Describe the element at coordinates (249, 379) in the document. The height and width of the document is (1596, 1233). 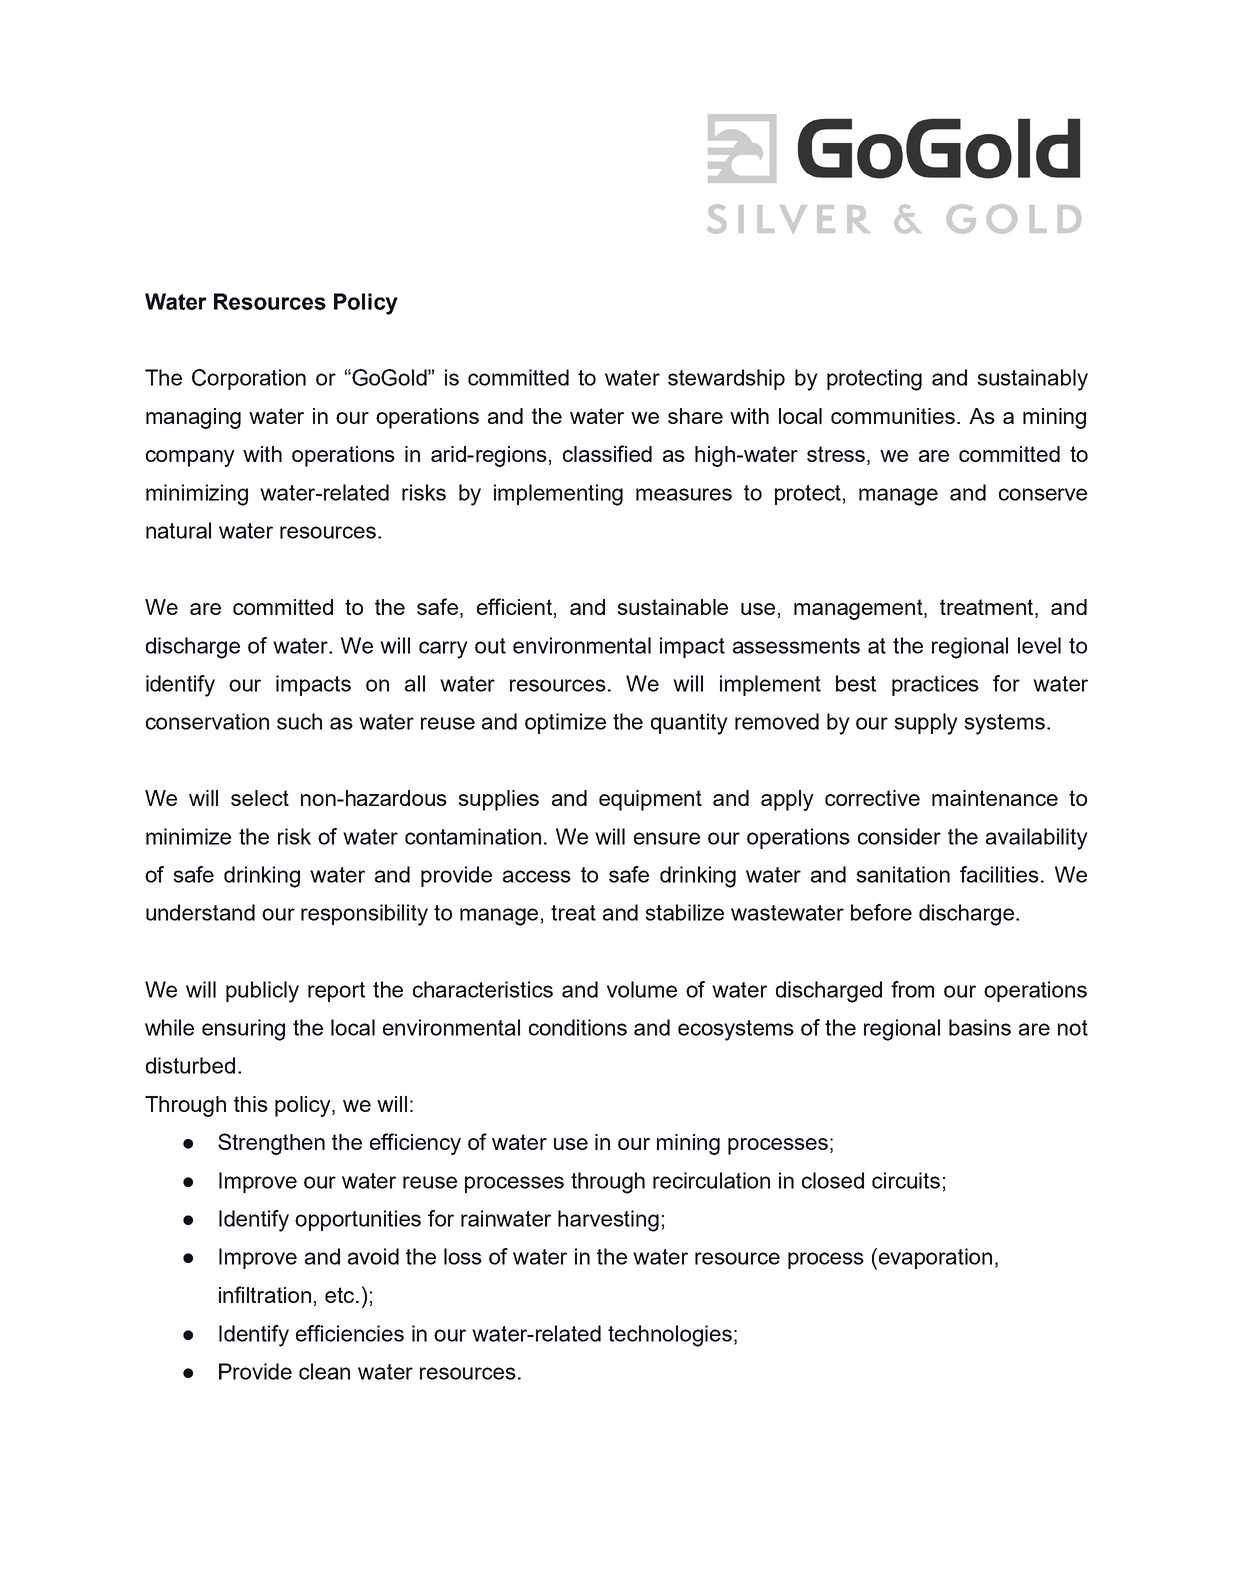
I see `Corporation` at that location.
